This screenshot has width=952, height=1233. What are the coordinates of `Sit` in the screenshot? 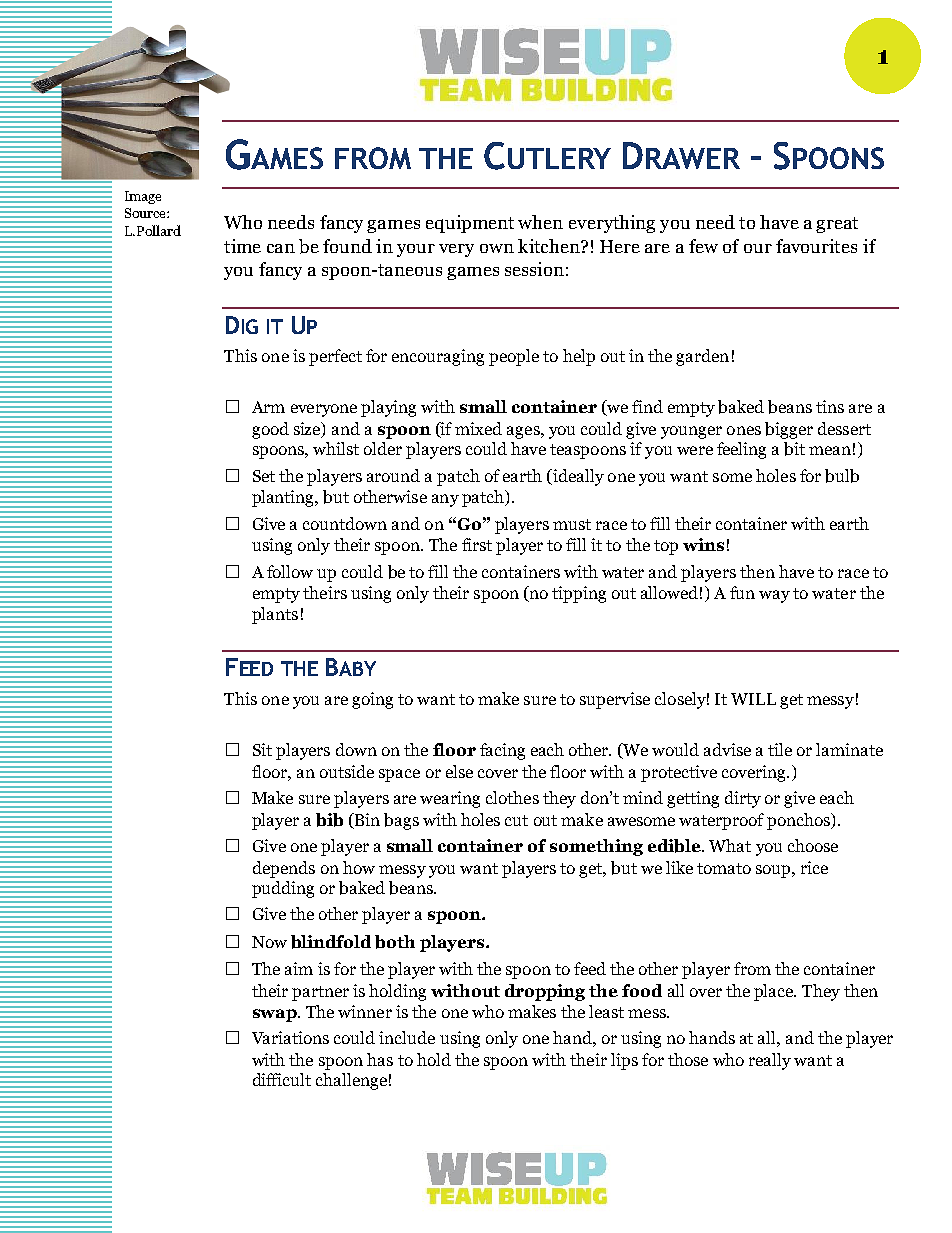 It's located at (262, 749).
